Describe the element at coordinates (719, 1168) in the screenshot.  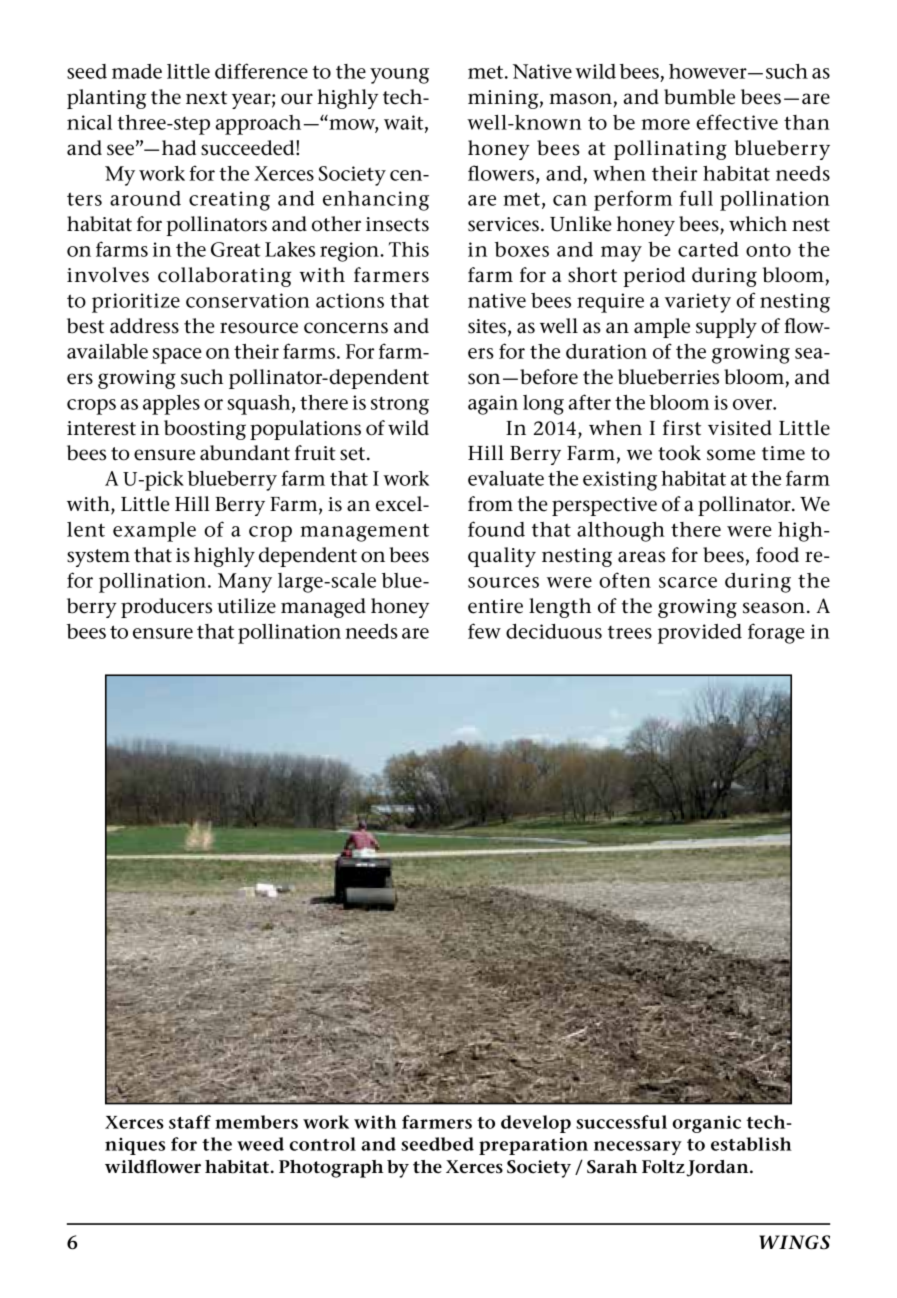
I see `Jordan` at that location.
